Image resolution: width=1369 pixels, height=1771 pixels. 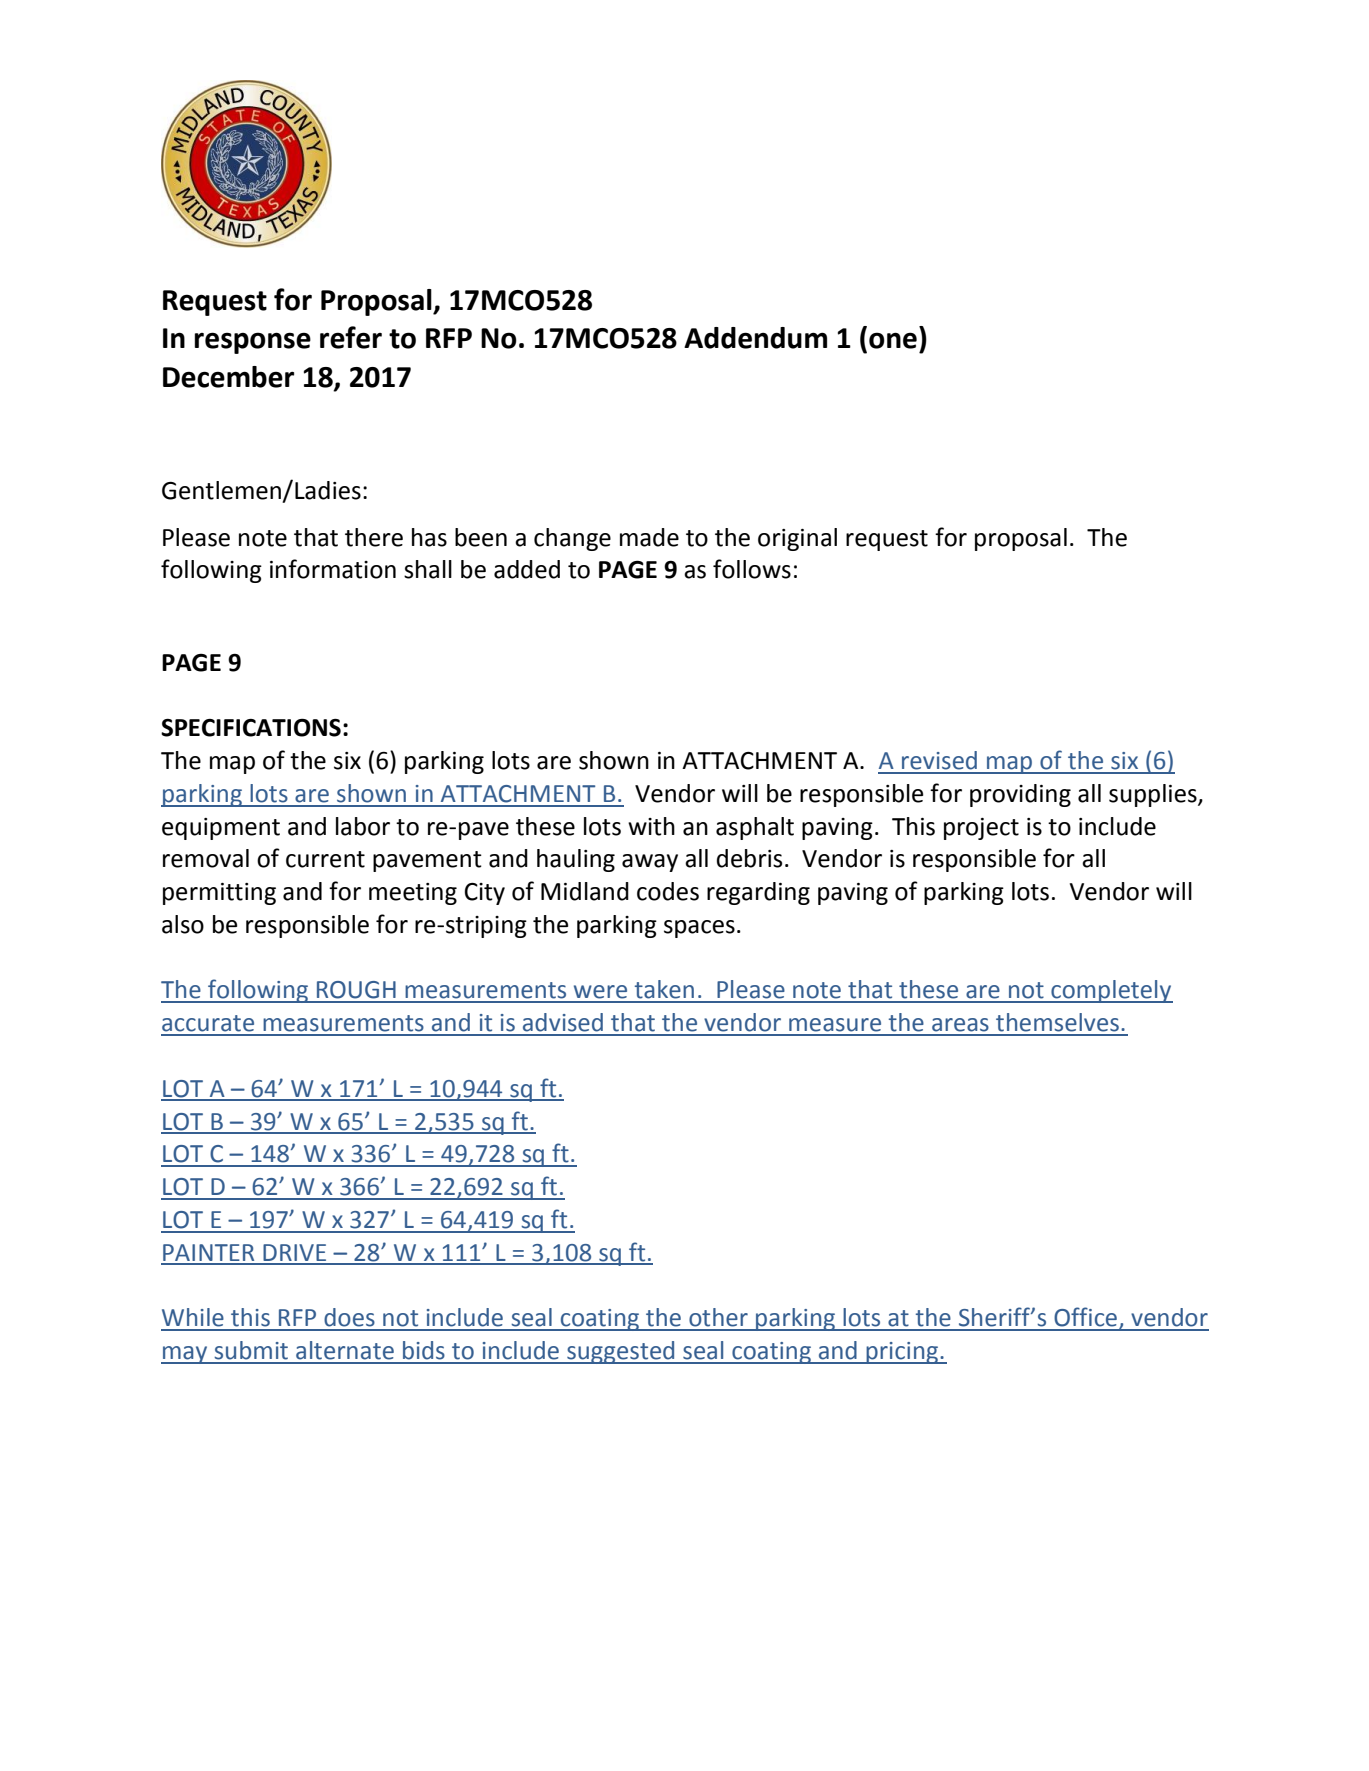 What do you see at coordinates (650, 863) in the screenshot?
I see `away` at bounding box center [650, 863].
